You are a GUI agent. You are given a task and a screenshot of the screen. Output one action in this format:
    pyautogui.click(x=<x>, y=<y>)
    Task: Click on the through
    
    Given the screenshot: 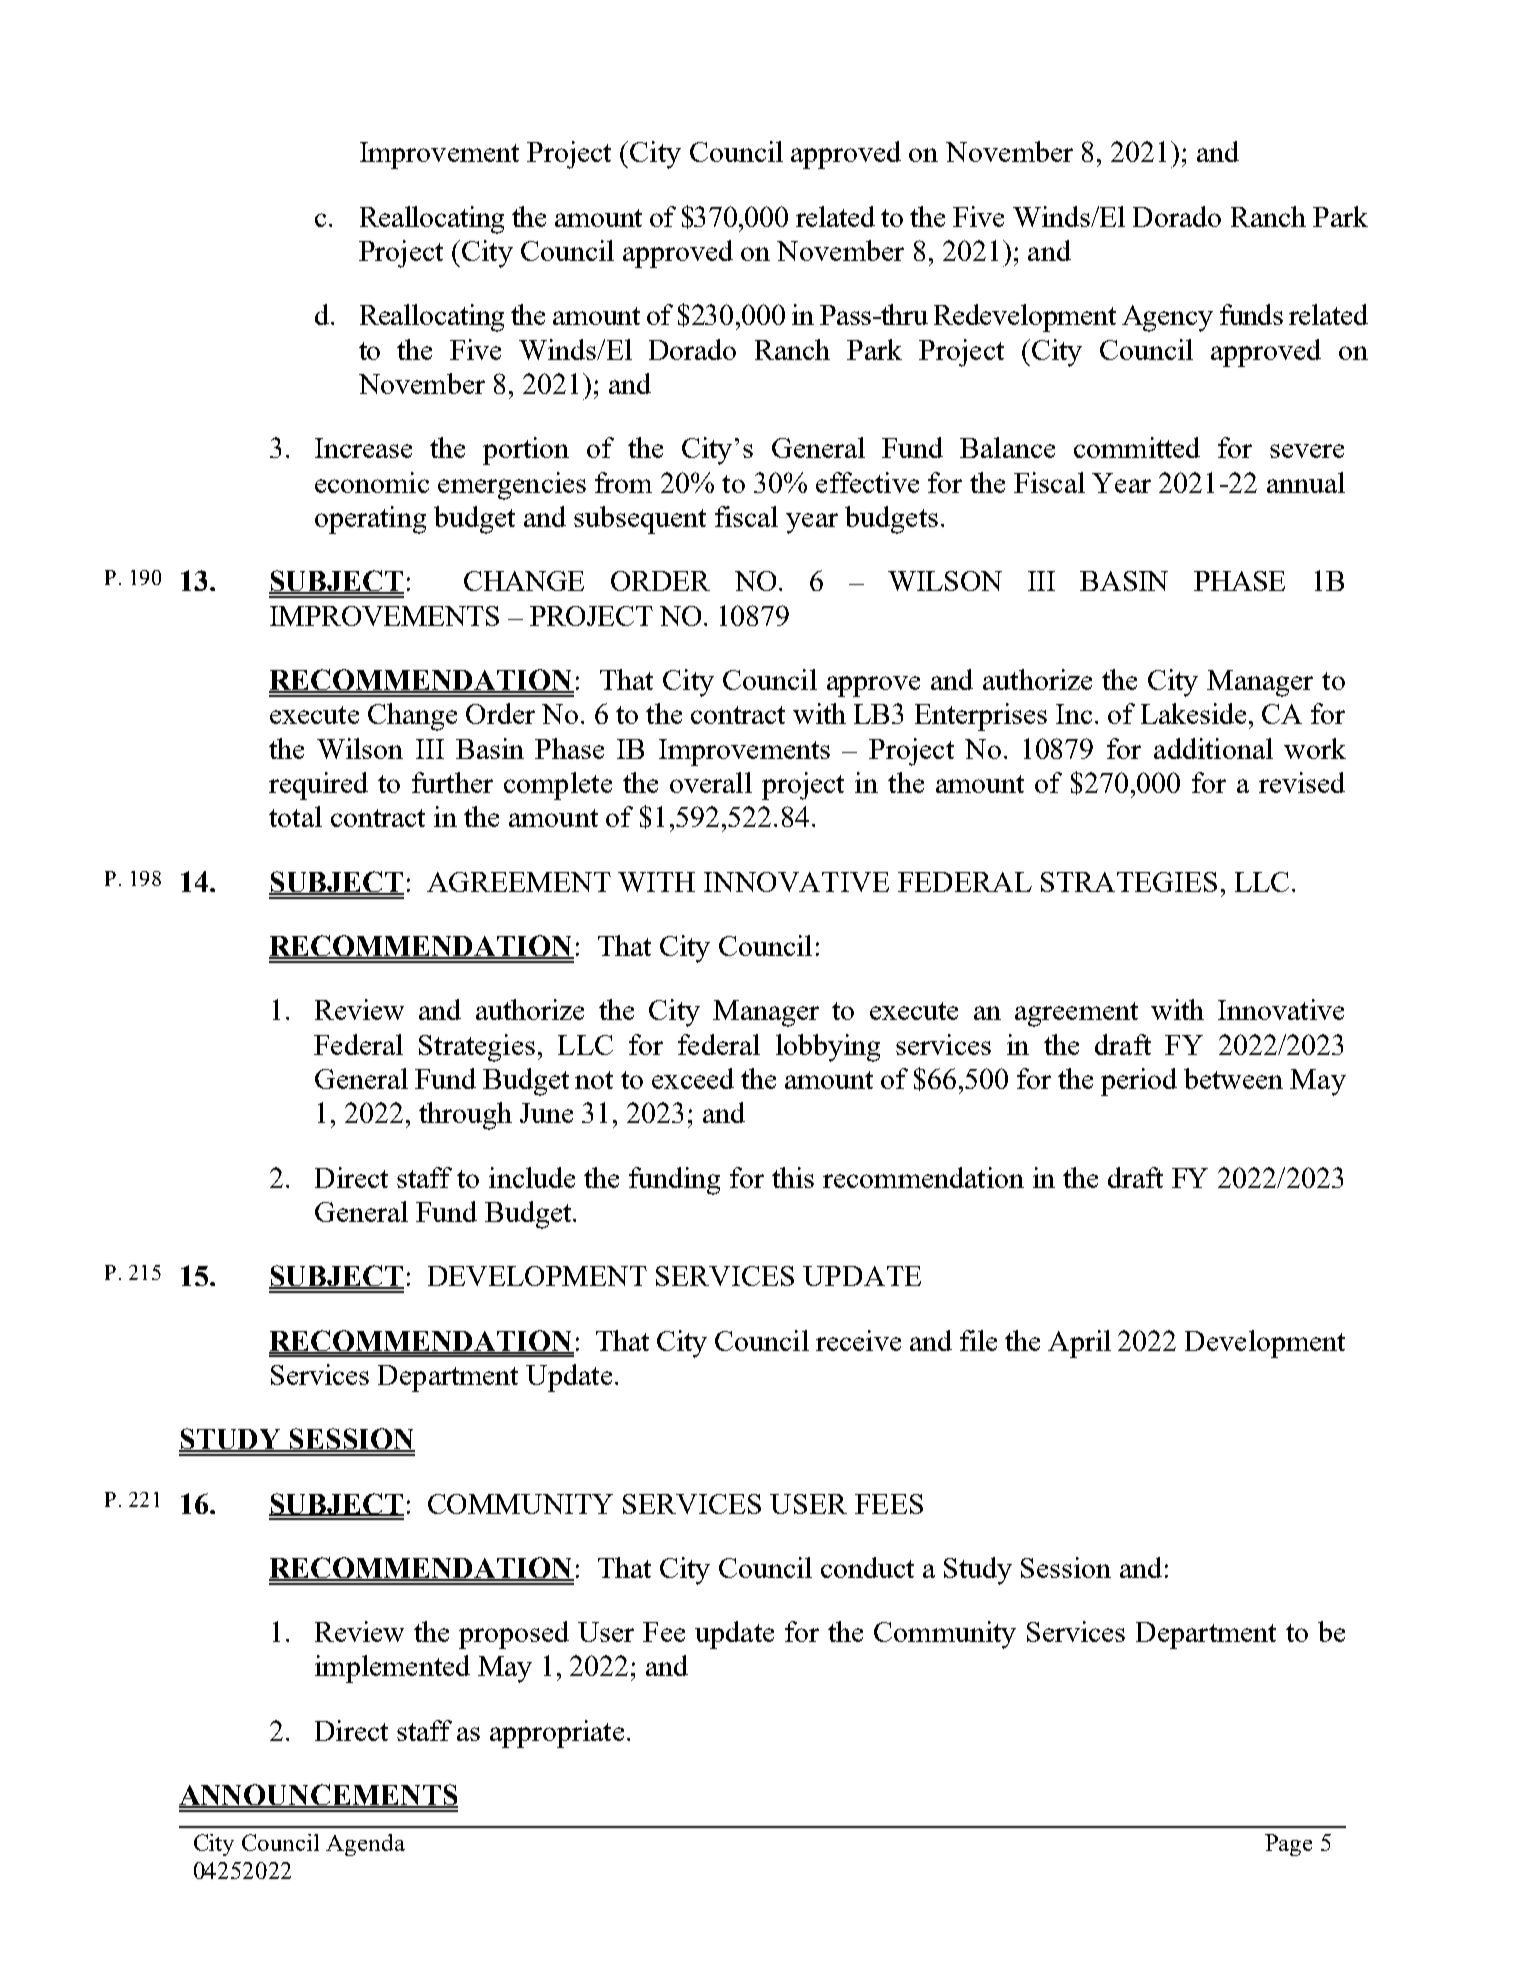 What is the action you would take?
    pyautogui.click(x=465, y=1116)
